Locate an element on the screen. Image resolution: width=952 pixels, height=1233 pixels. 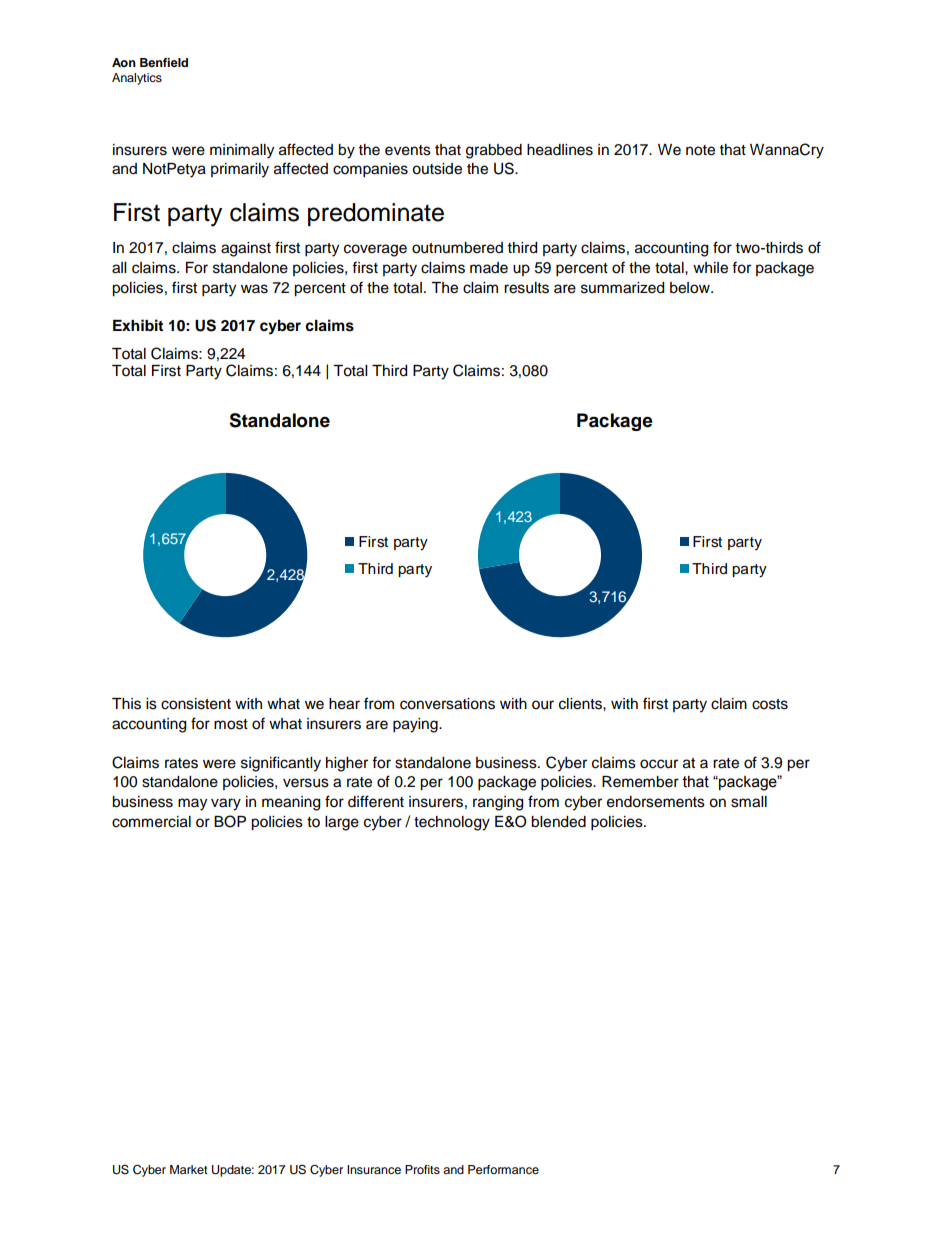
Profits is located at coordinates (422, 1169).
